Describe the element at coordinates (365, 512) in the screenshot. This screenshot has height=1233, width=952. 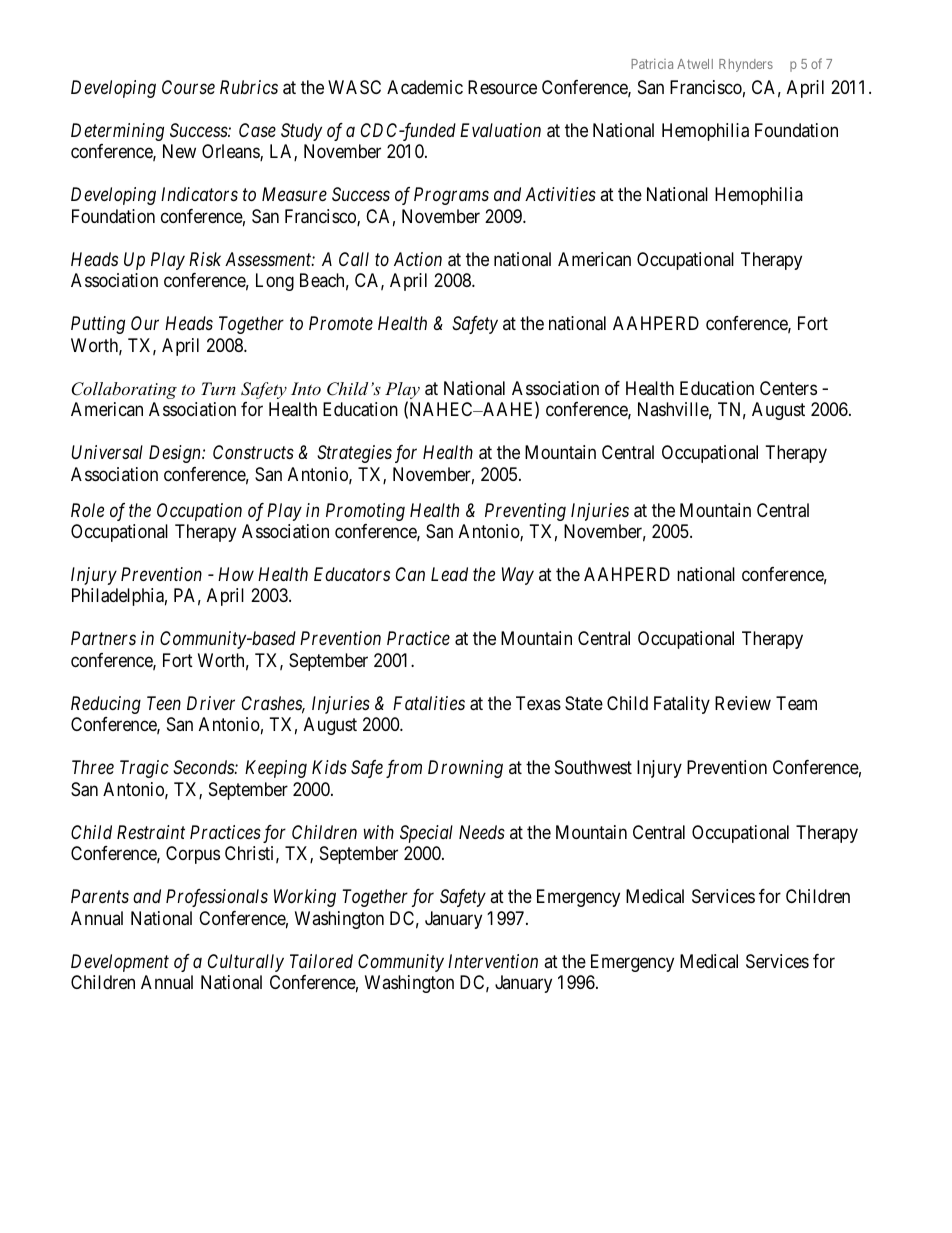
I see `Promoting` at that location.
